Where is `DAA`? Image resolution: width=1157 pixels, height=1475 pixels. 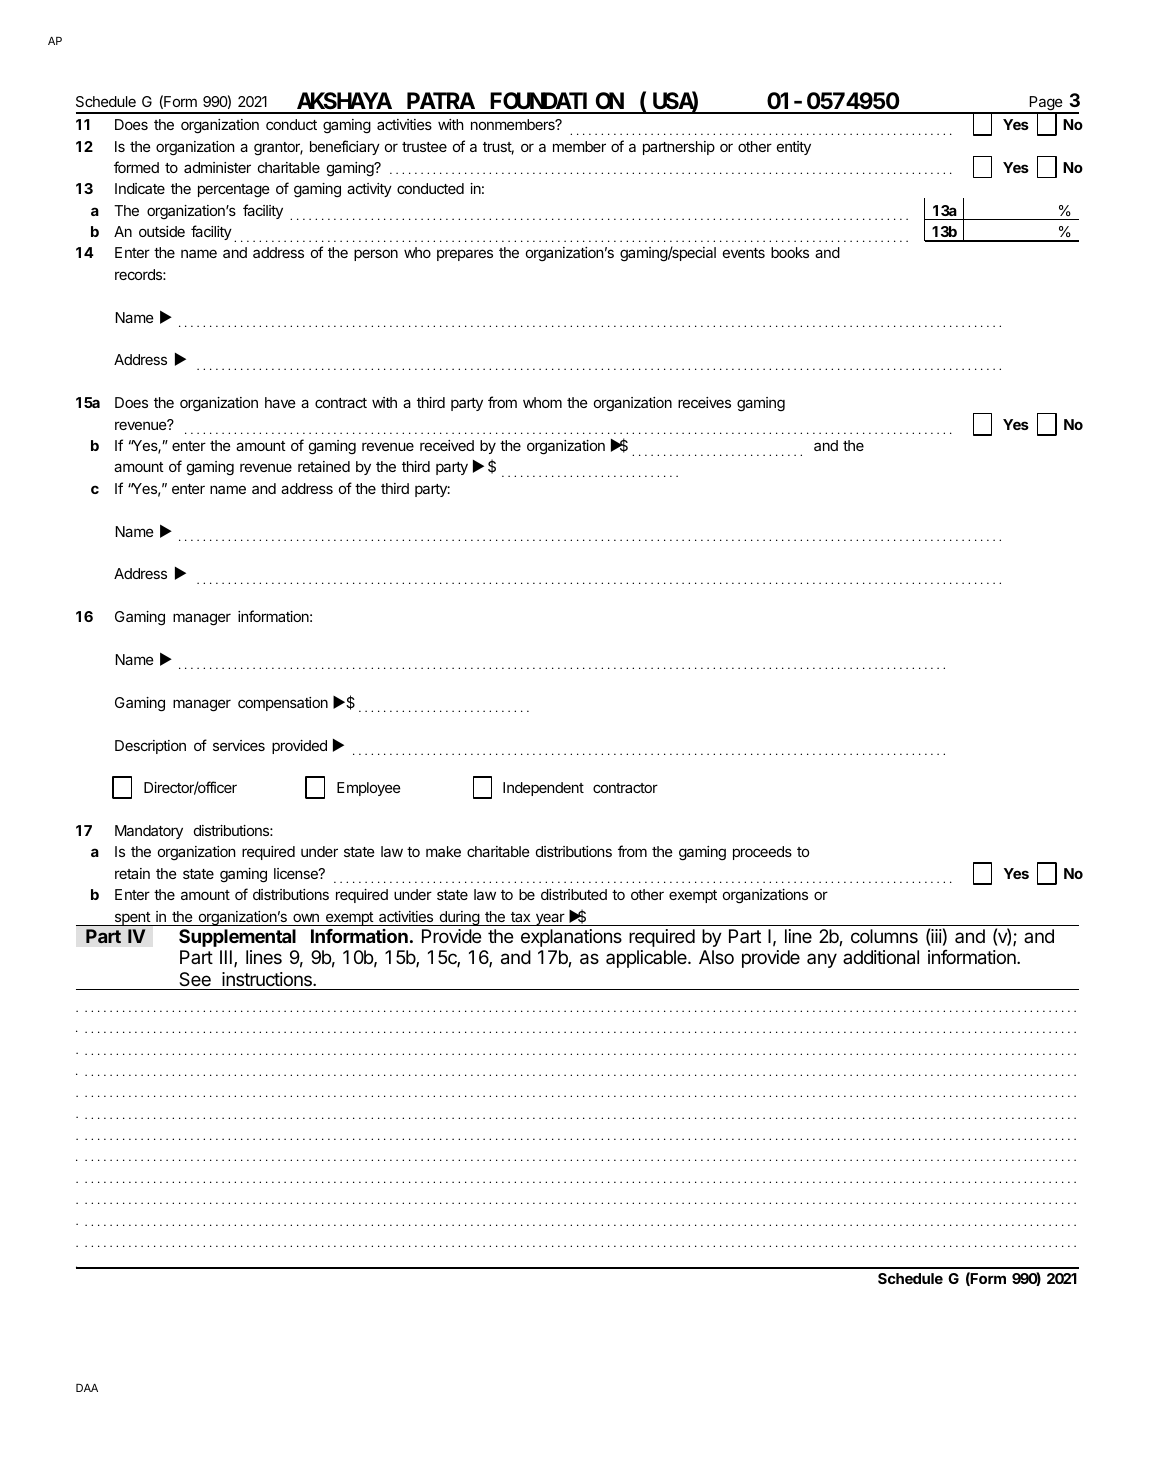 DAA is located at coordinates (87, 1388).
